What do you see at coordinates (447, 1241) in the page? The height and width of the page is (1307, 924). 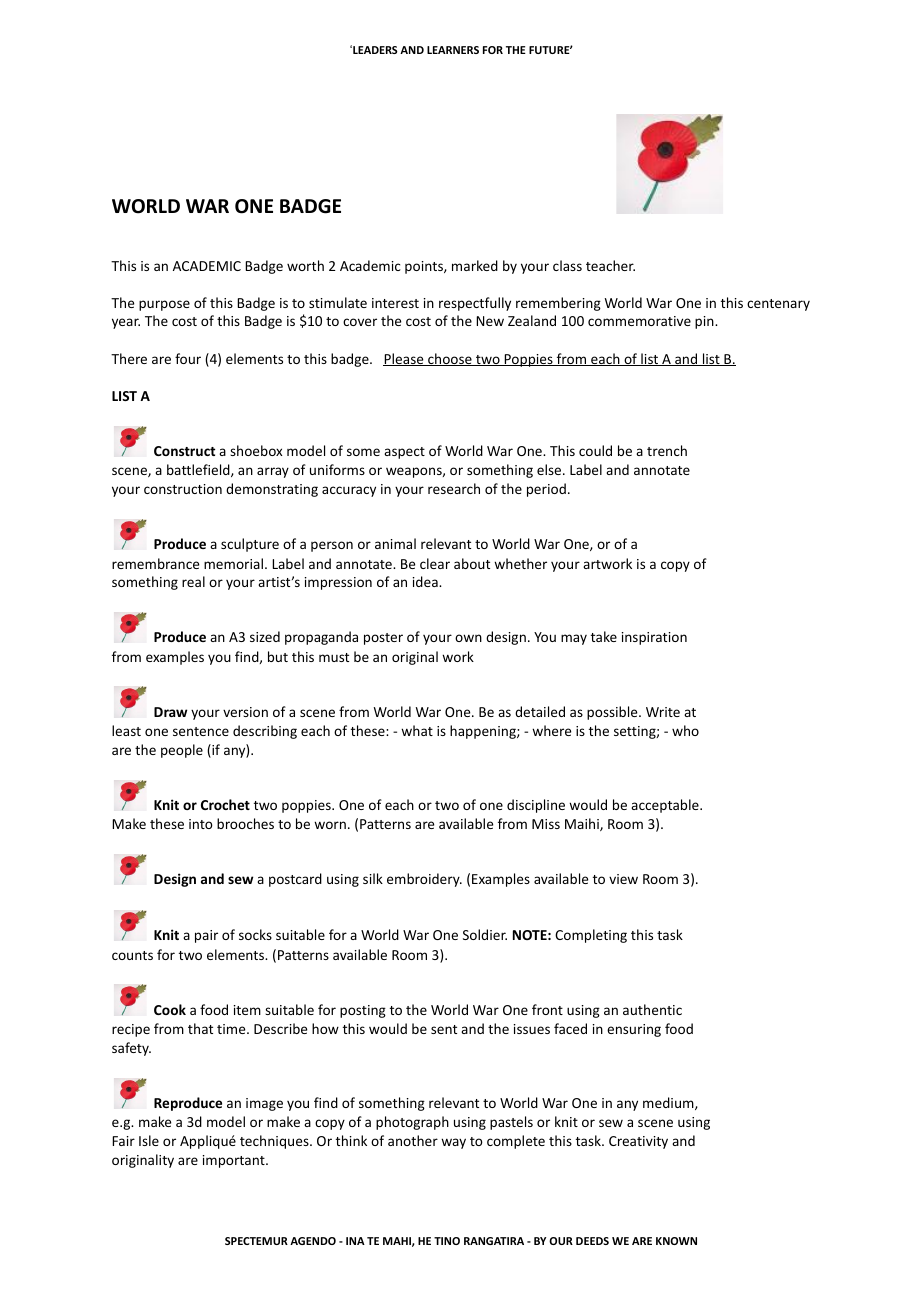 I see `TINO` at bounding box center [447, 1241].
